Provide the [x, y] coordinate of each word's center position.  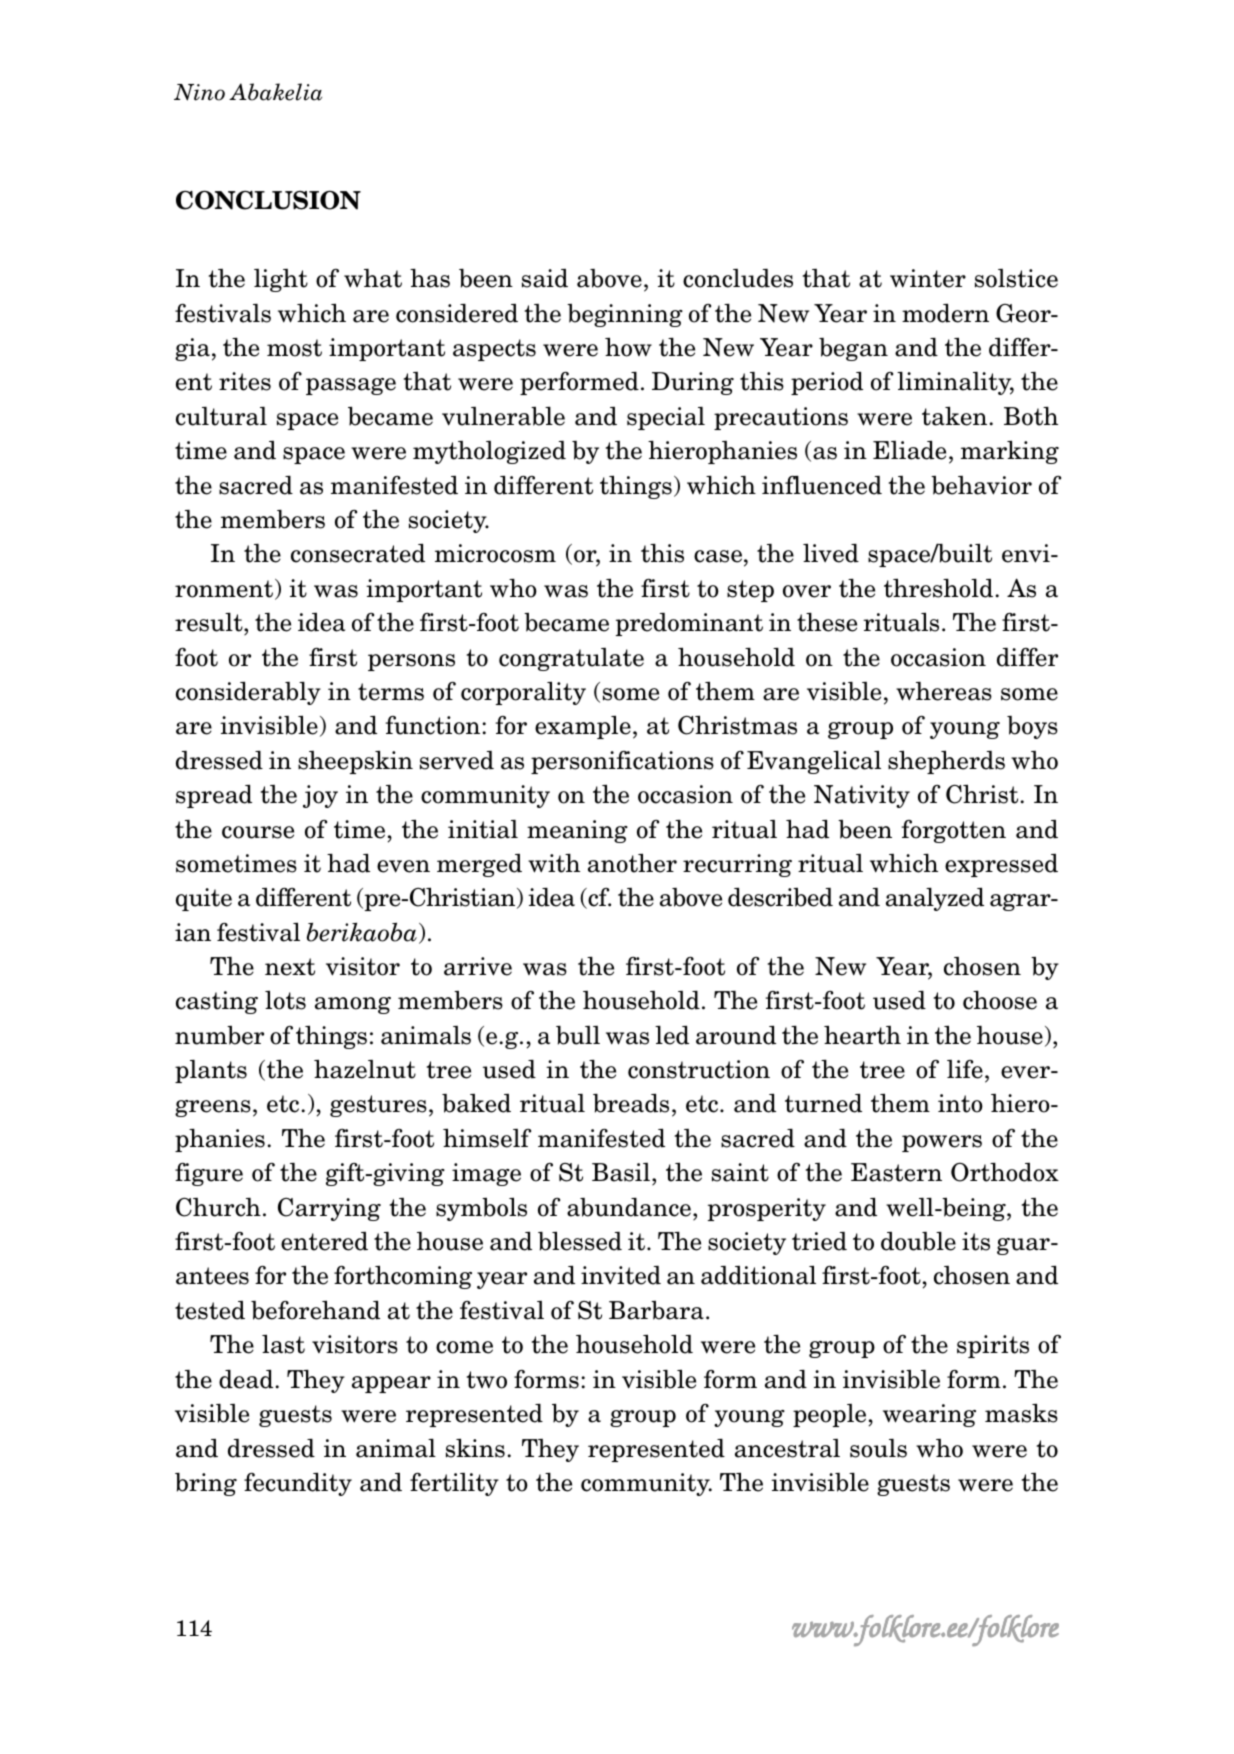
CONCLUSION [268, 200]
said [545, 278]
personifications [622, 762]
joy [320, 796]
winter [928, 278]
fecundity [298, 1484]
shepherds [946, 762]
